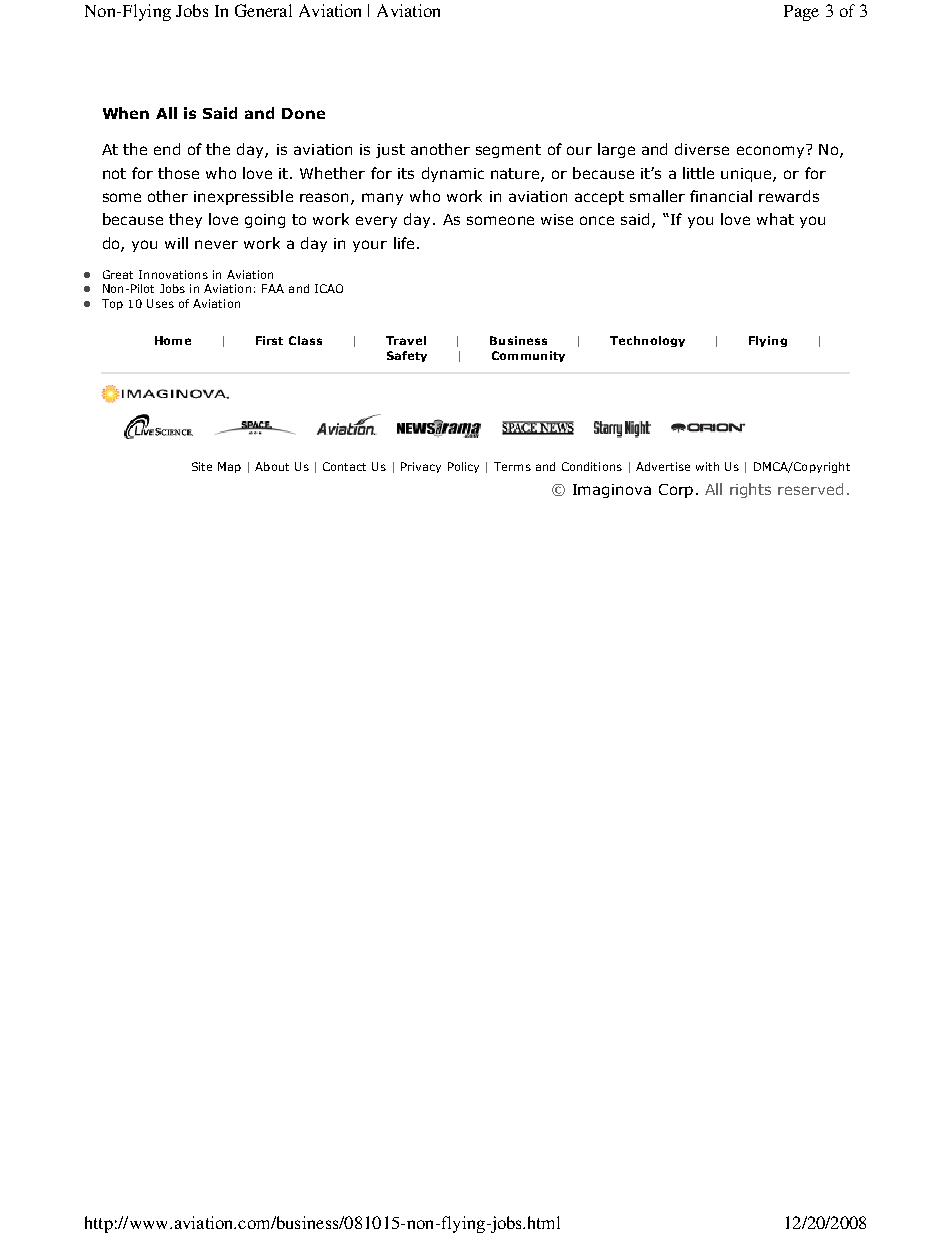 Image resolution: width=952 pixels, height=1233 pixels. What do you see at coordinates (216, 244) in the screenshot?
I see `never` at bounding box center [216, 244].
